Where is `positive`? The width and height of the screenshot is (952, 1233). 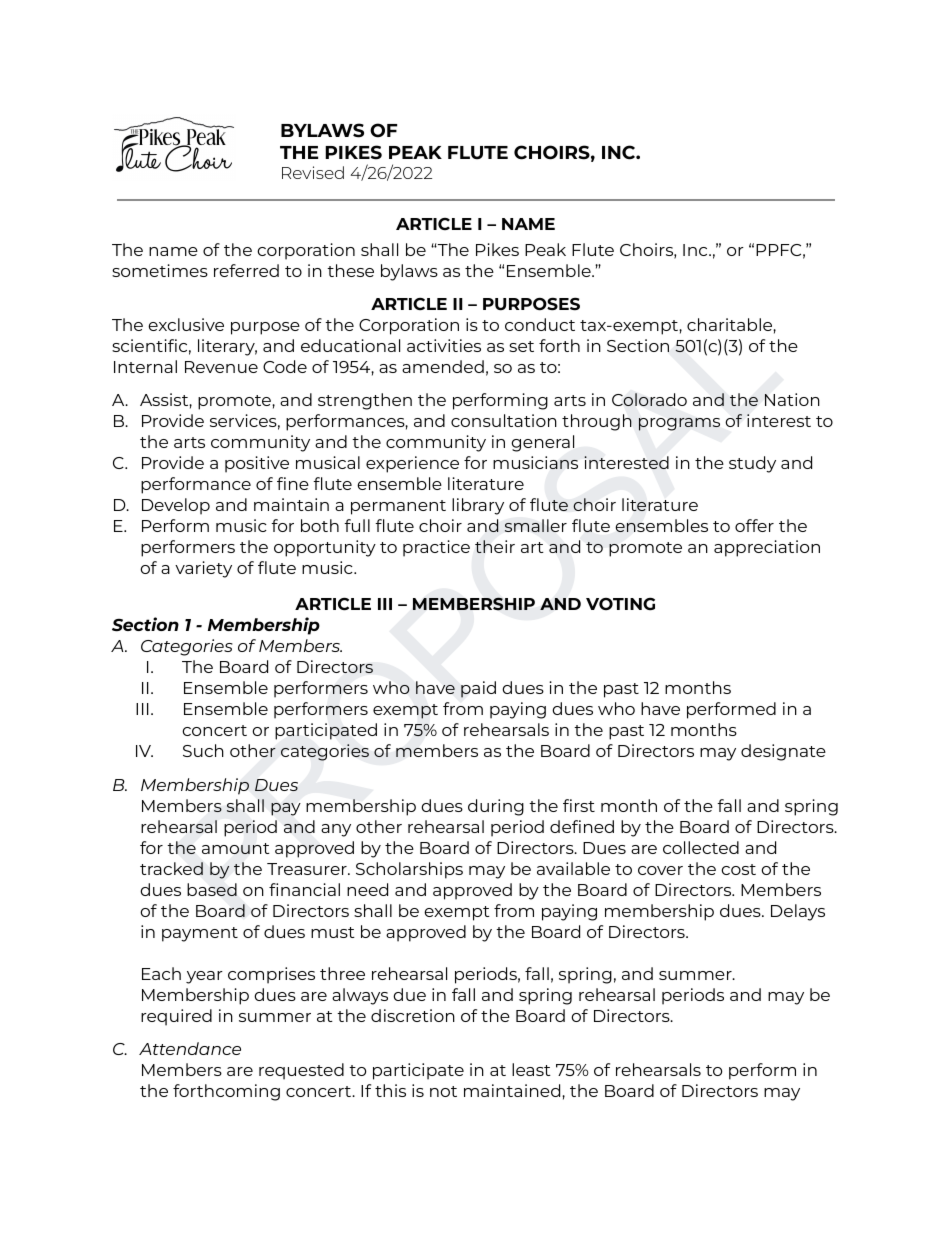 positive is located at coordinates (257, 464).
